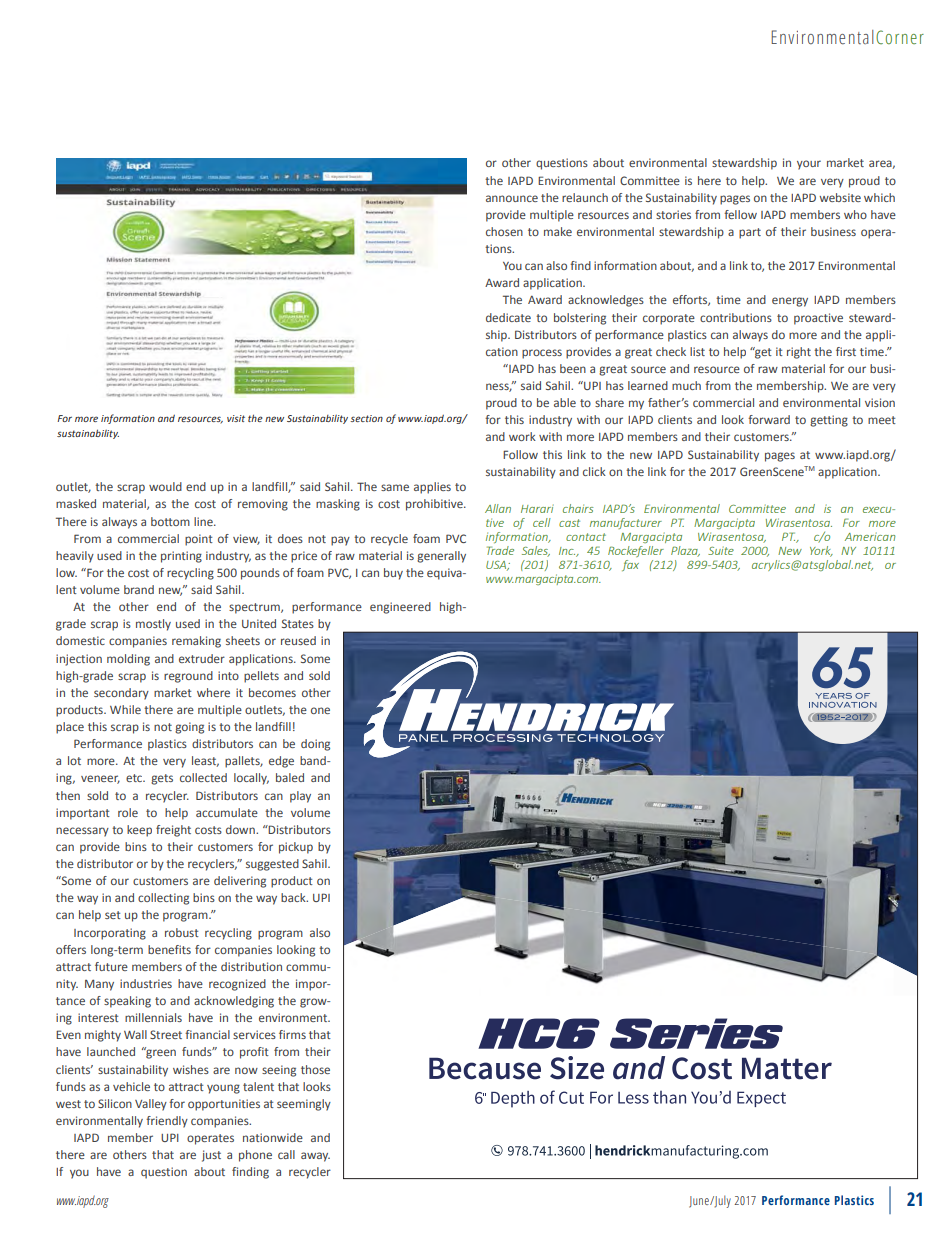  What do you see at coordinates (167, 1122) in the screenshot?
I see `friendly` at bounding box center [167, 1122].
